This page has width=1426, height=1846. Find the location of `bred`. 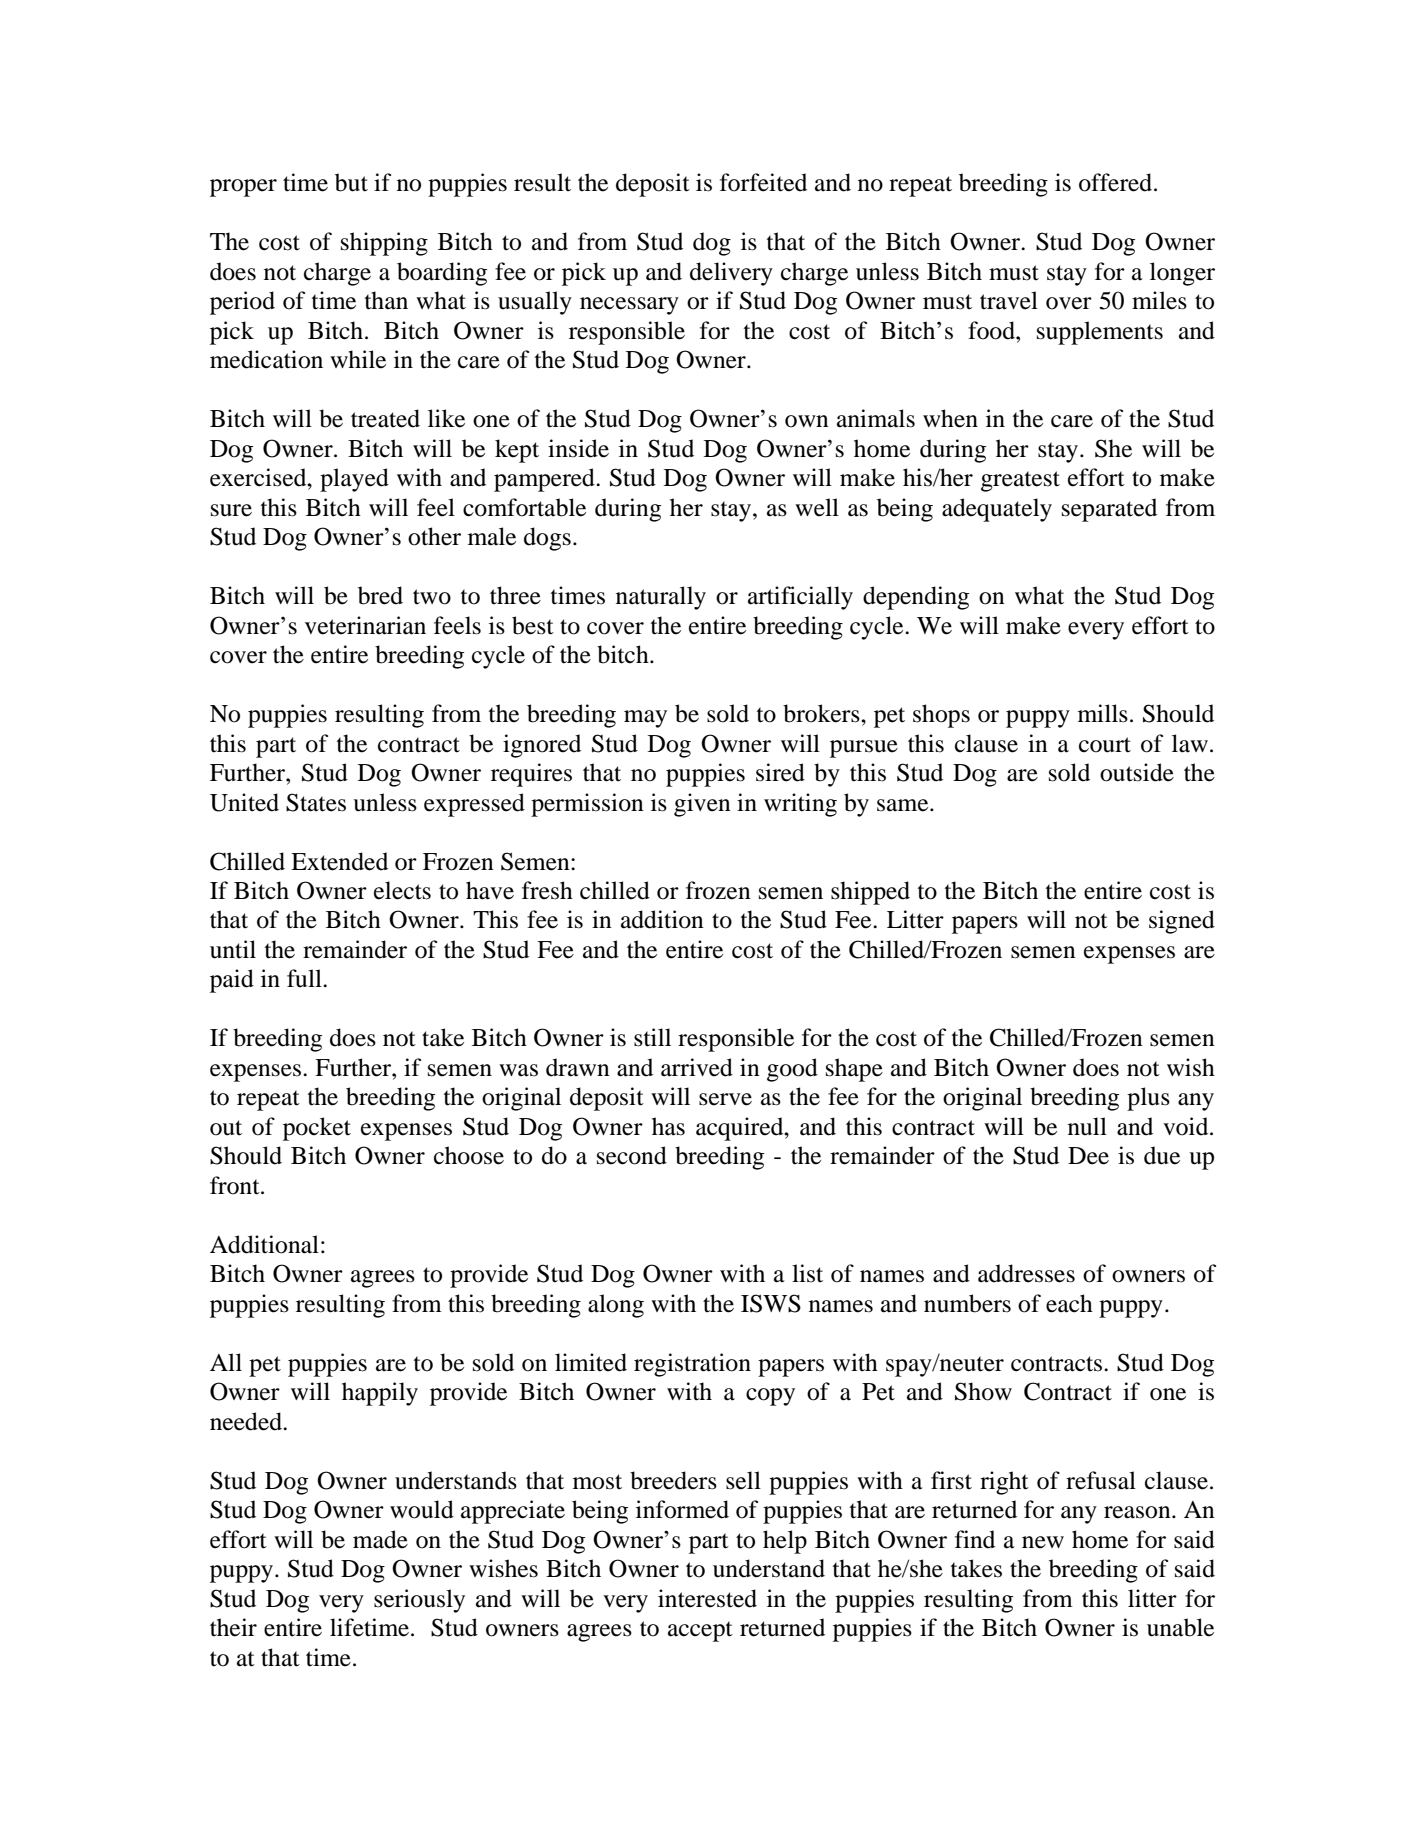

bred is located at coordinates (380, 595).
